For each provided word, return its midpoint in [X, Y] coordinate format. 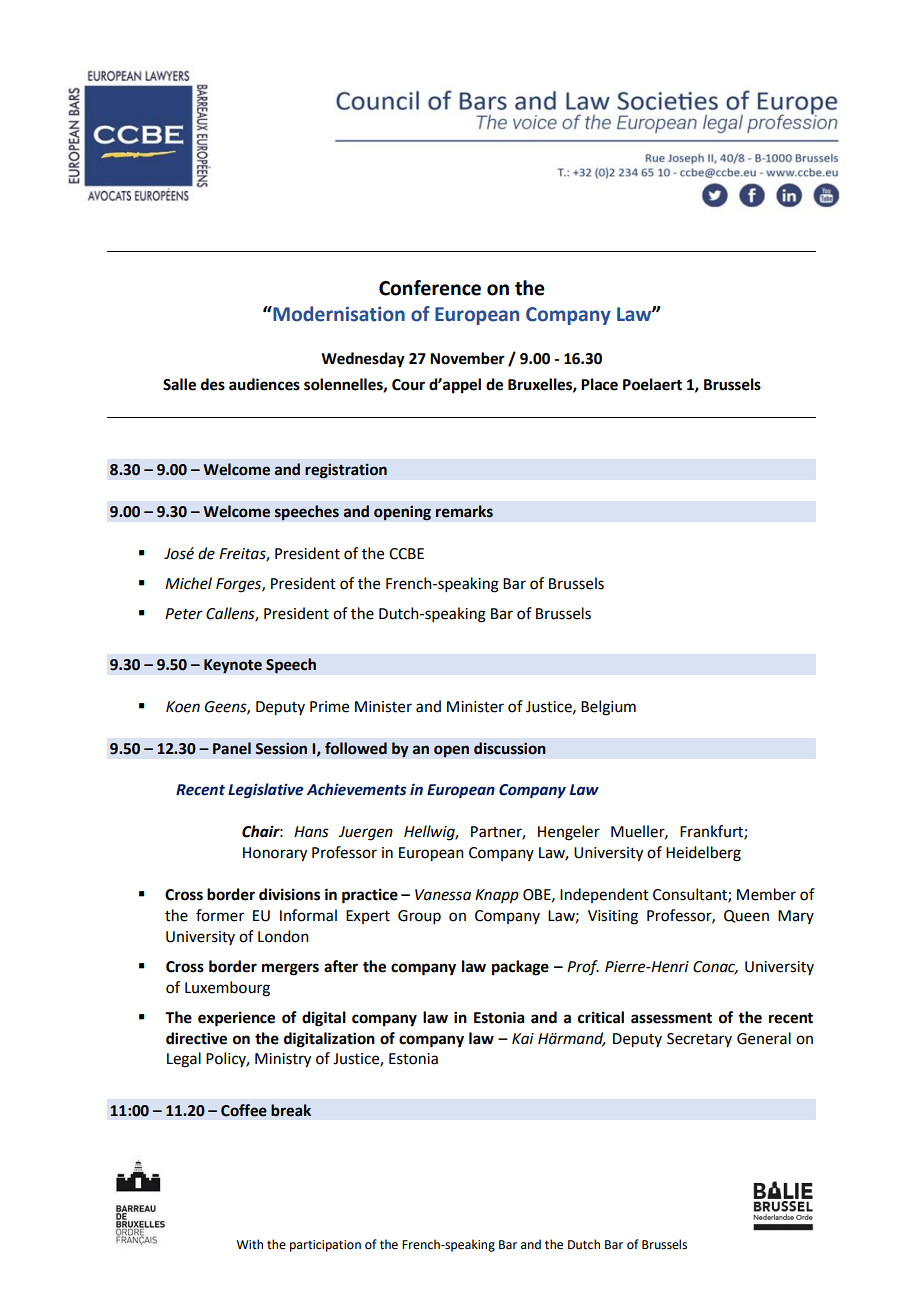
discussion [510, 748]
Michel [188, 583]
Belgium [608, 708]
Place [599, 384]
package [520, 968]
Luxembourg [227, 989]
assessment [671, 1018]
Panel [232, 748]
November [467, 358]
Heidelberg [703, 854]
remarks [464, 511]
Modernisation [338, 314]
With [249, 1244]
